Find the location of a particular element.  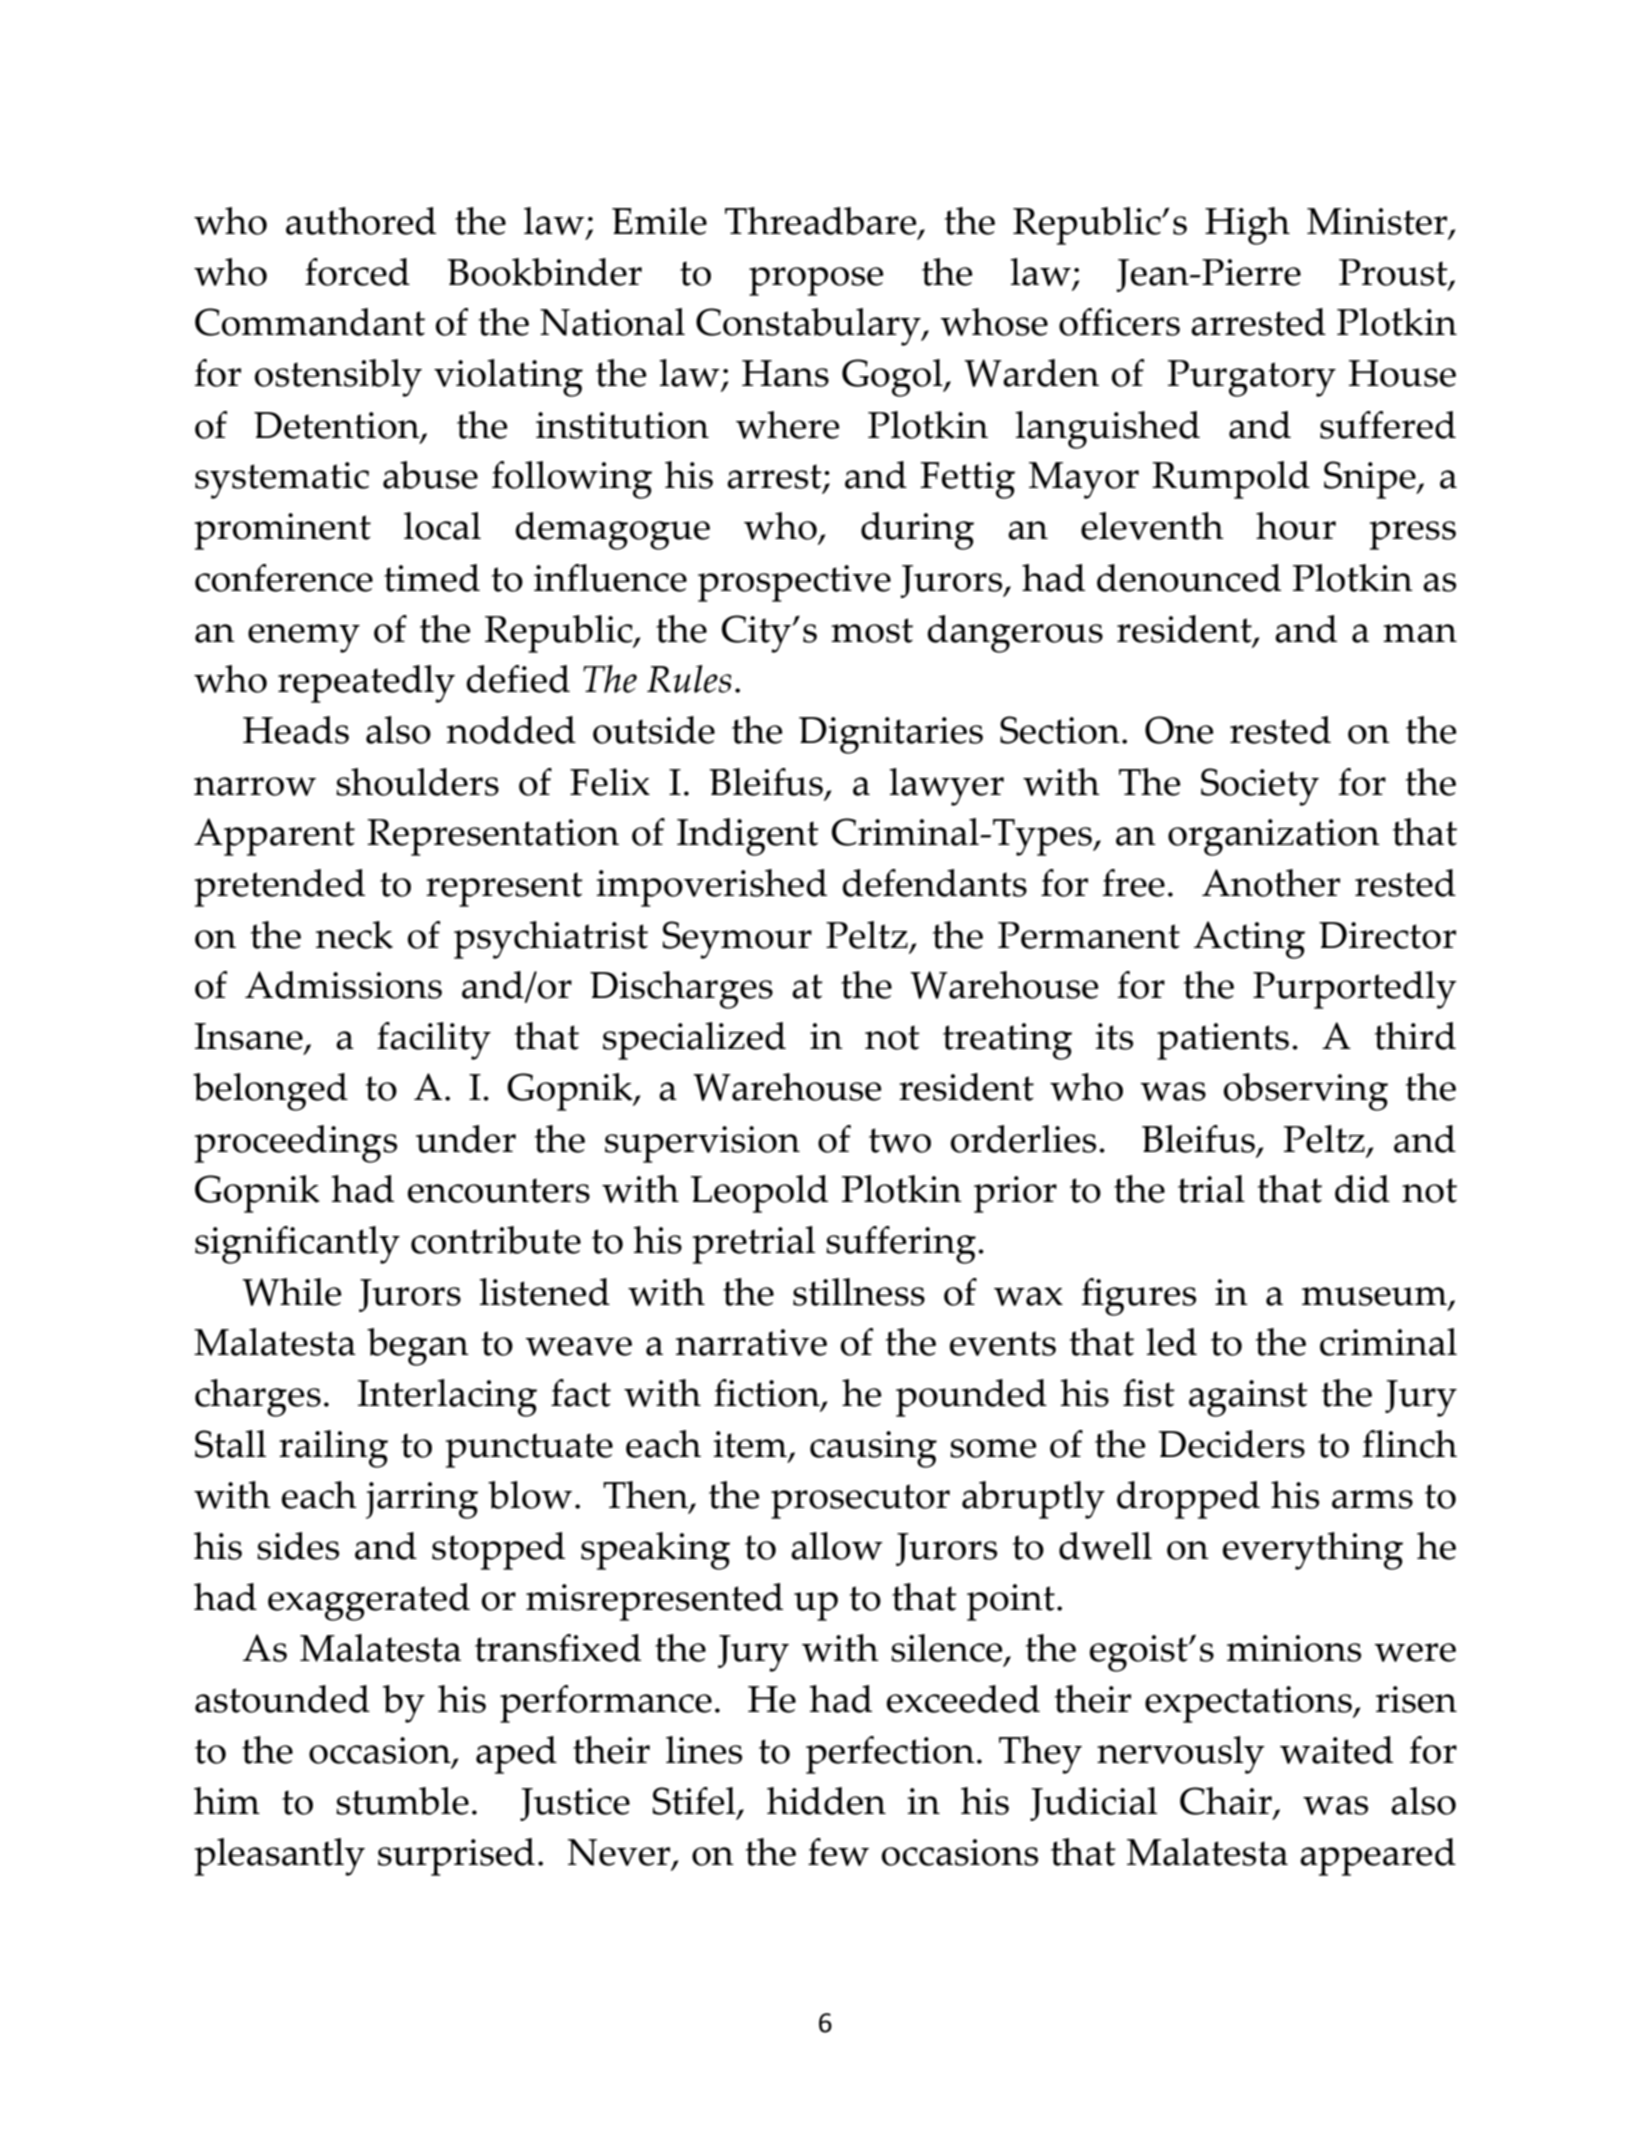

facility is located at coordinates (434, 1041).
